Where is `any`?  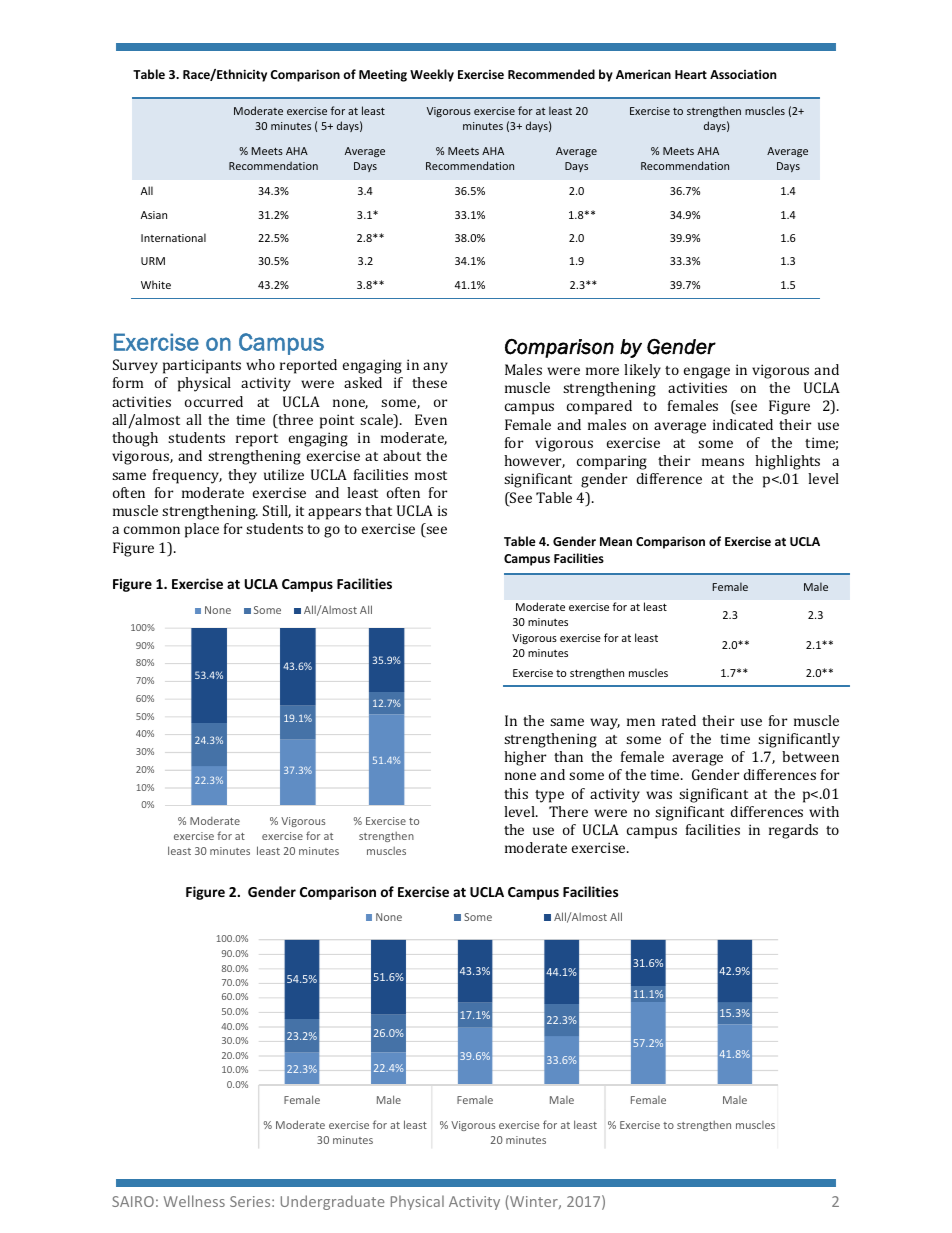
any is located at coordinates (435, 368).
